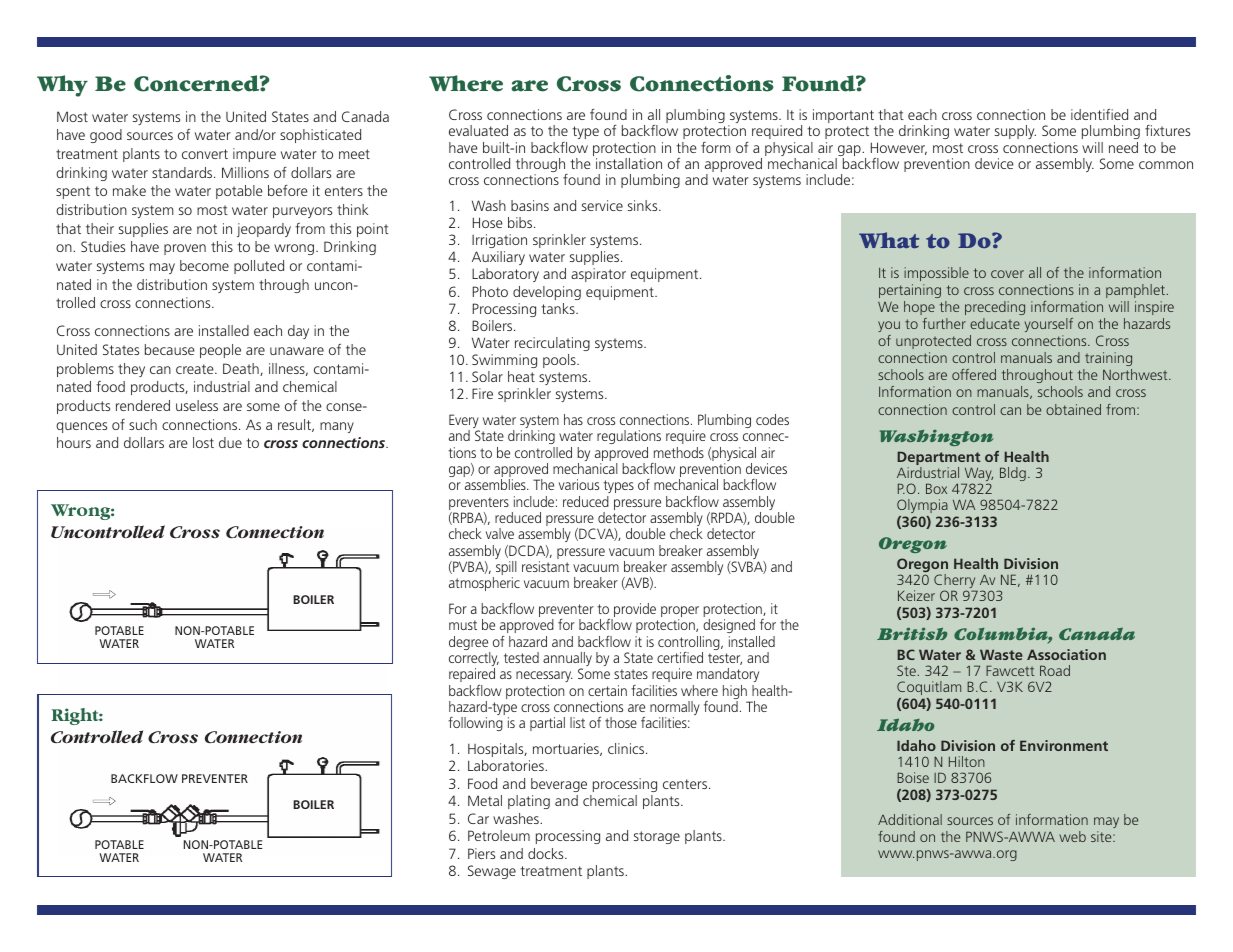  What do you see at coordinates (478, 130) in the document?
I see `evaluated` at bounding box center [478, 130].
